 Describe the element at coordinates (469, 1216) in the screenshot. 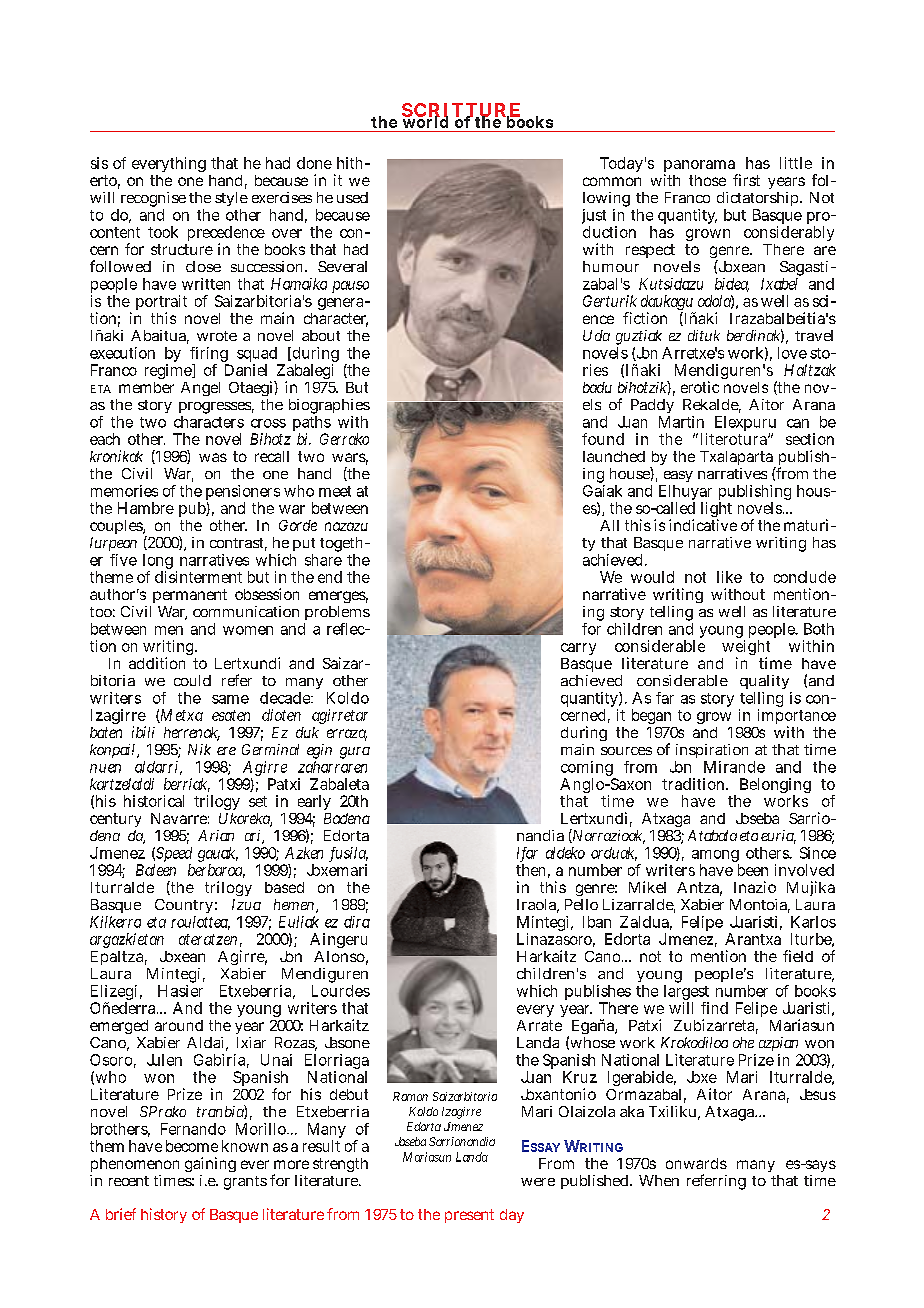

I see `present` at that location.
